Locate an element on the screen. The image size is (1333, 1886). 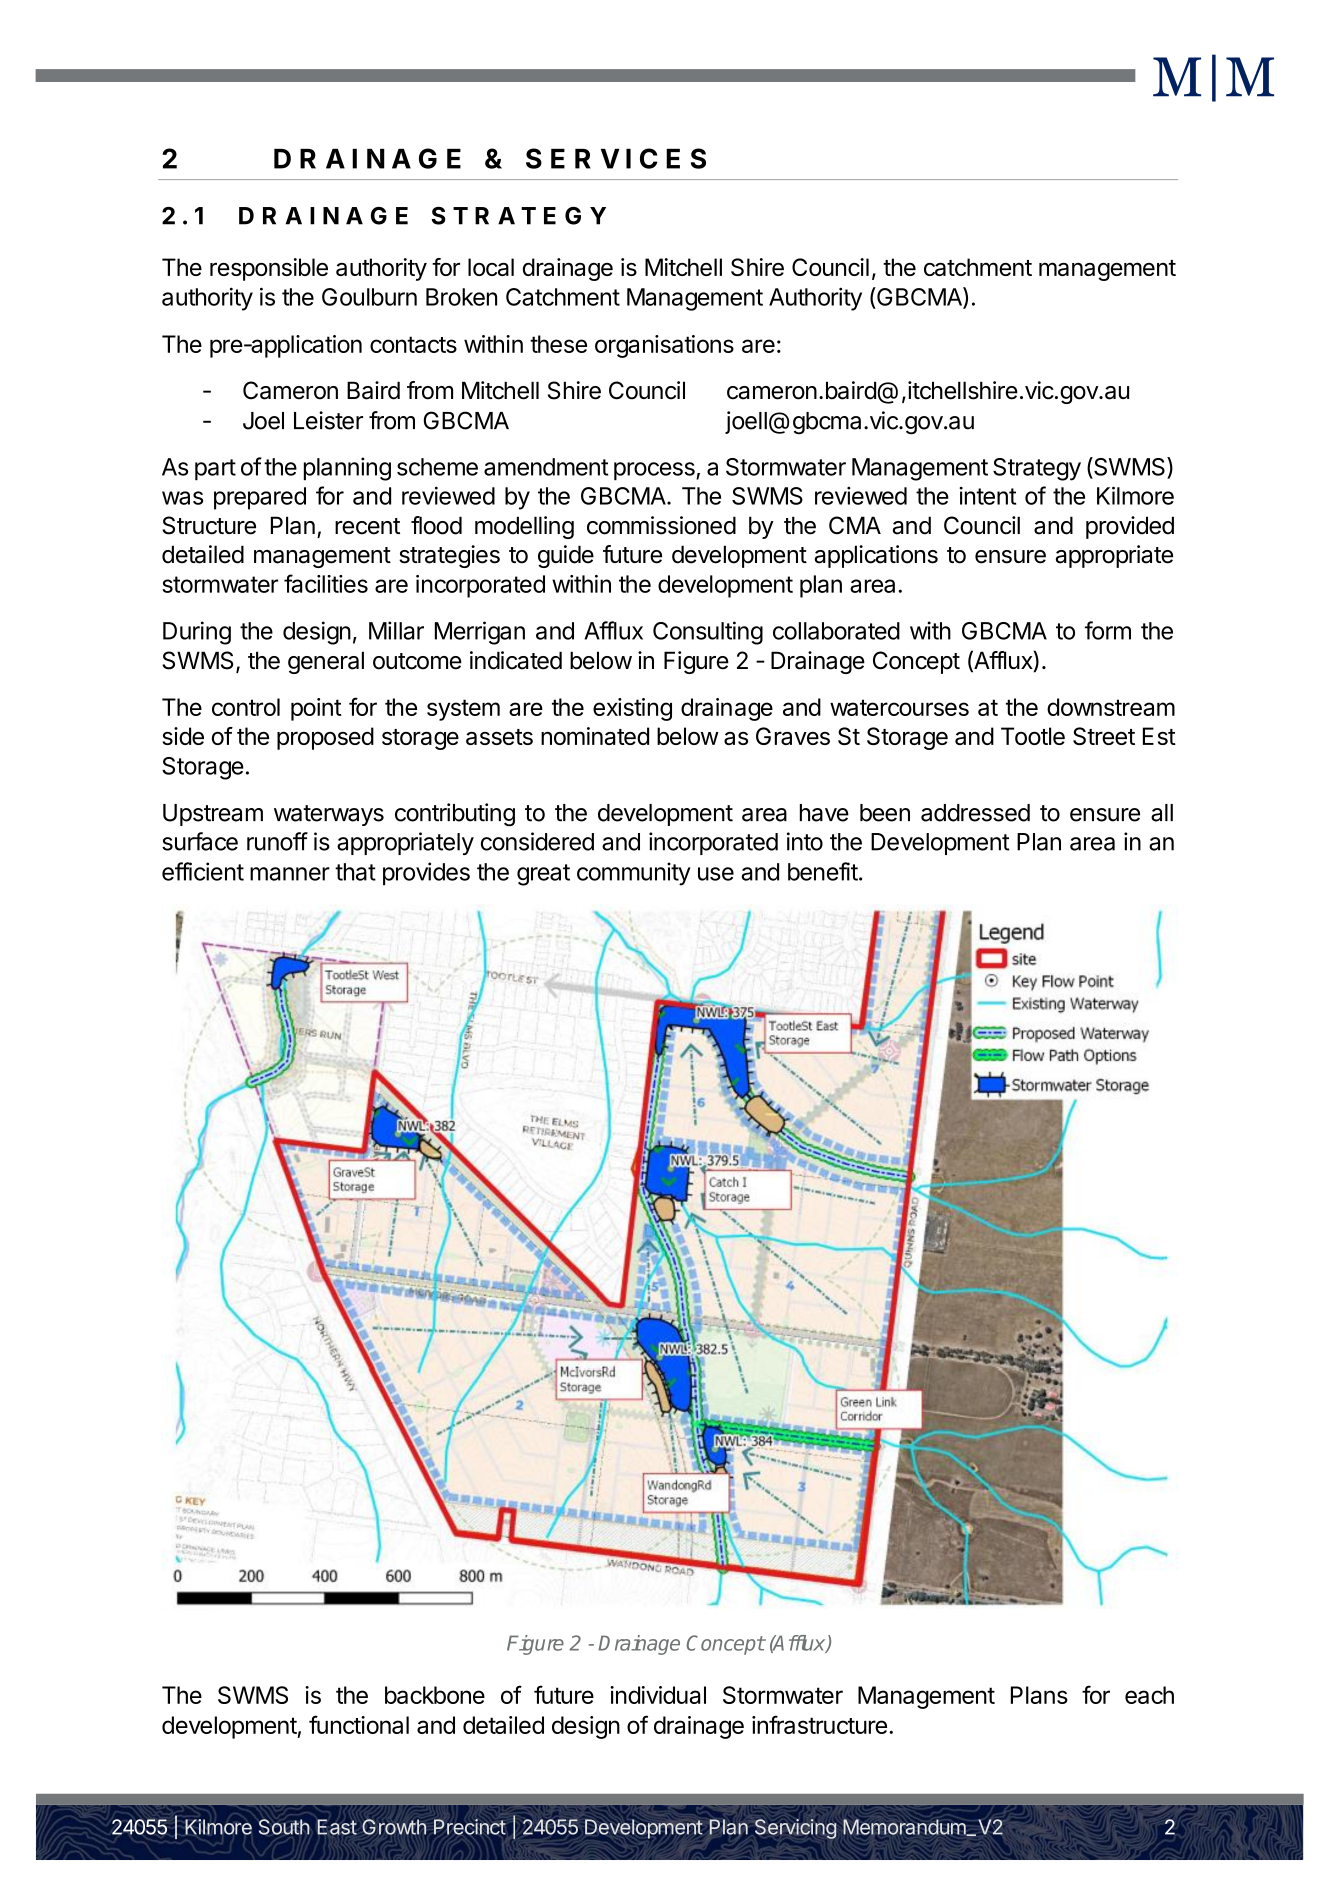
use is located at coordinates (716, 874).
